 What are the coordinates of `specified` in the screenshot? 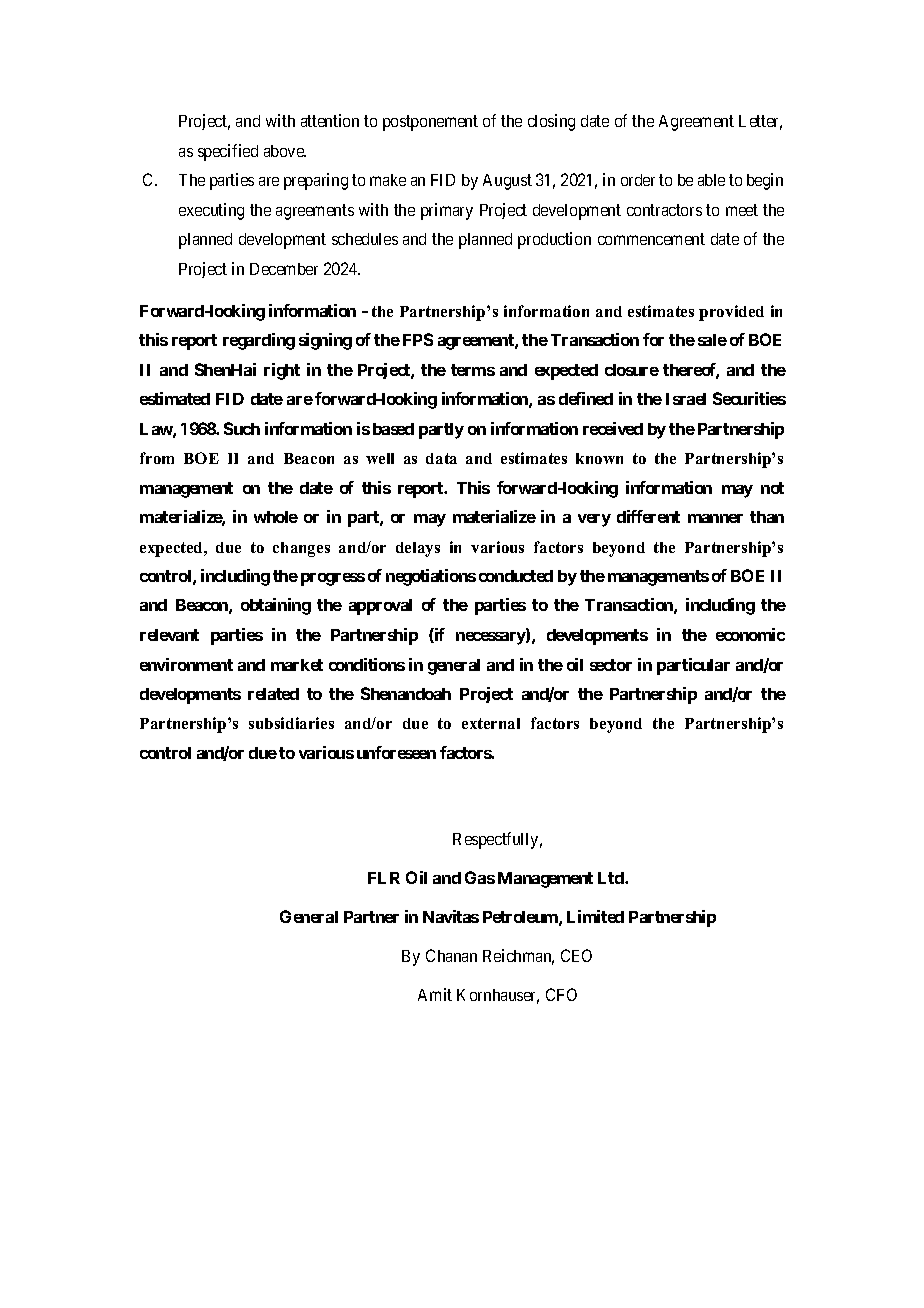 It's located at (228, 152).
